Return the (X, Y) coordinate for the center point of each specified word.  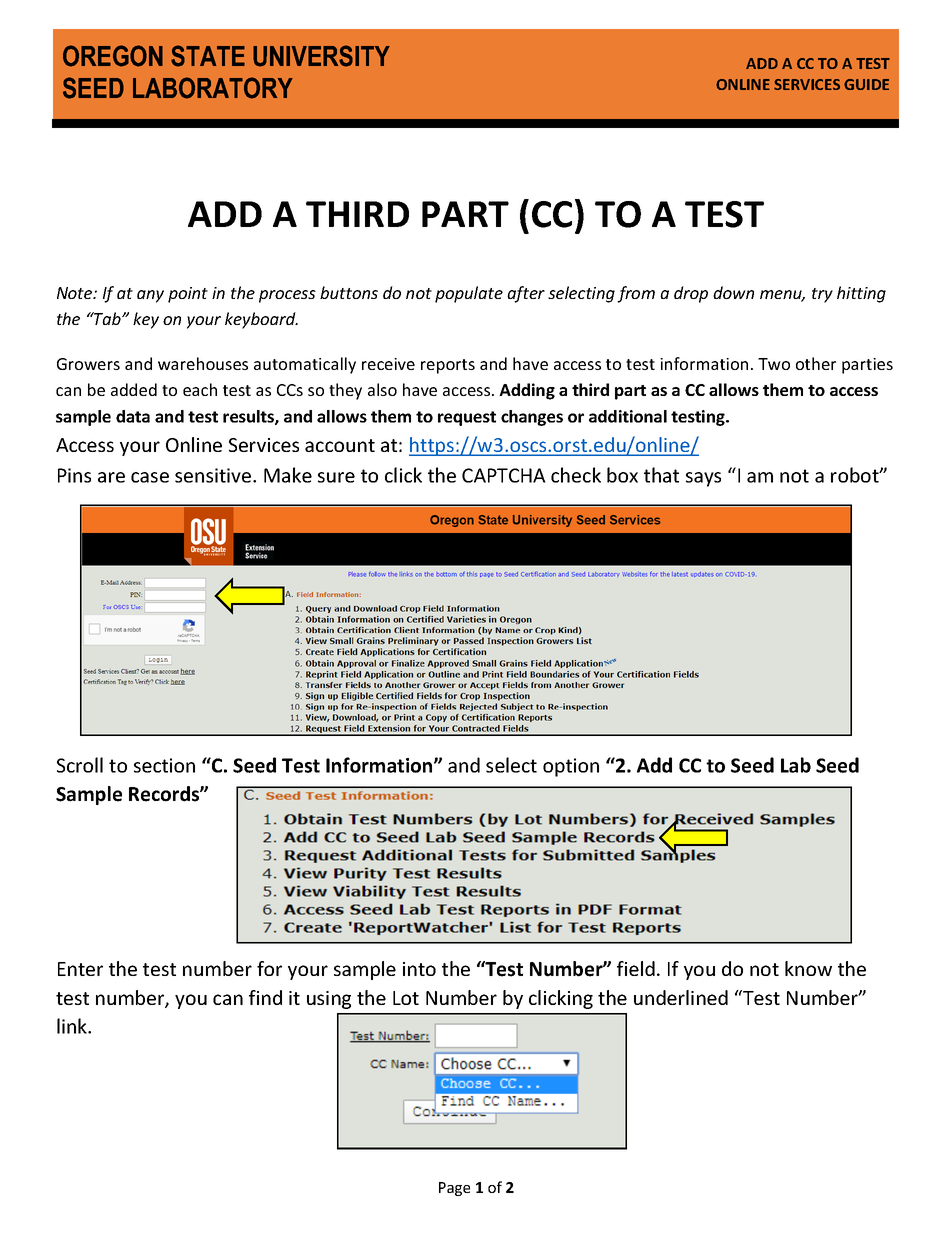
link (73, 1026)
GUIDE (866, 84)
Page (454, 1189)
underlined (681, 997)
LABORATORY (213, 88)
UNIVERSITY (321, 56)
